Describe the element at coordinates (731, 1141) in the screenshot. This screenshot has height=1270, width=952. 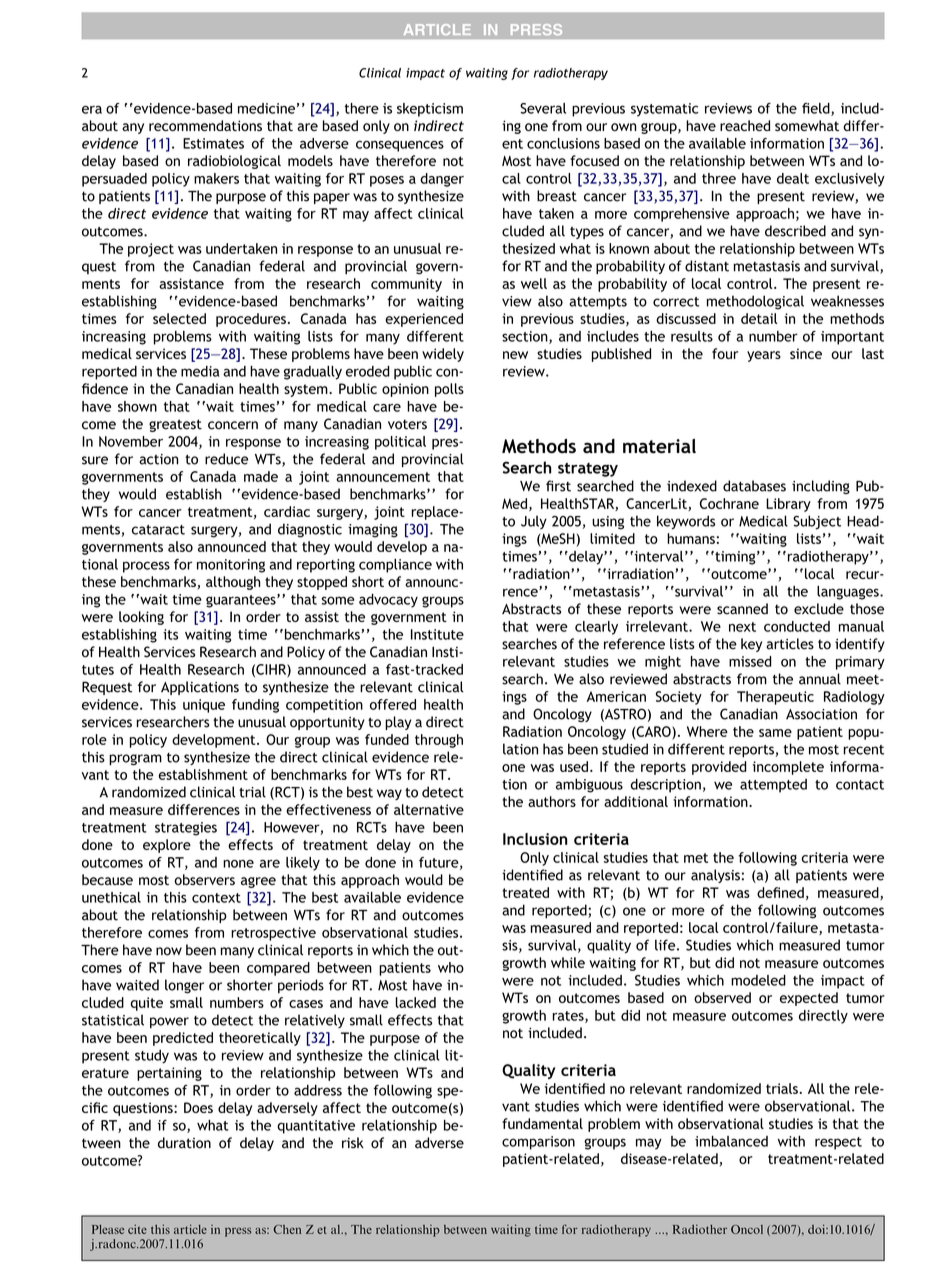
I see `imbalanced` at that location.
